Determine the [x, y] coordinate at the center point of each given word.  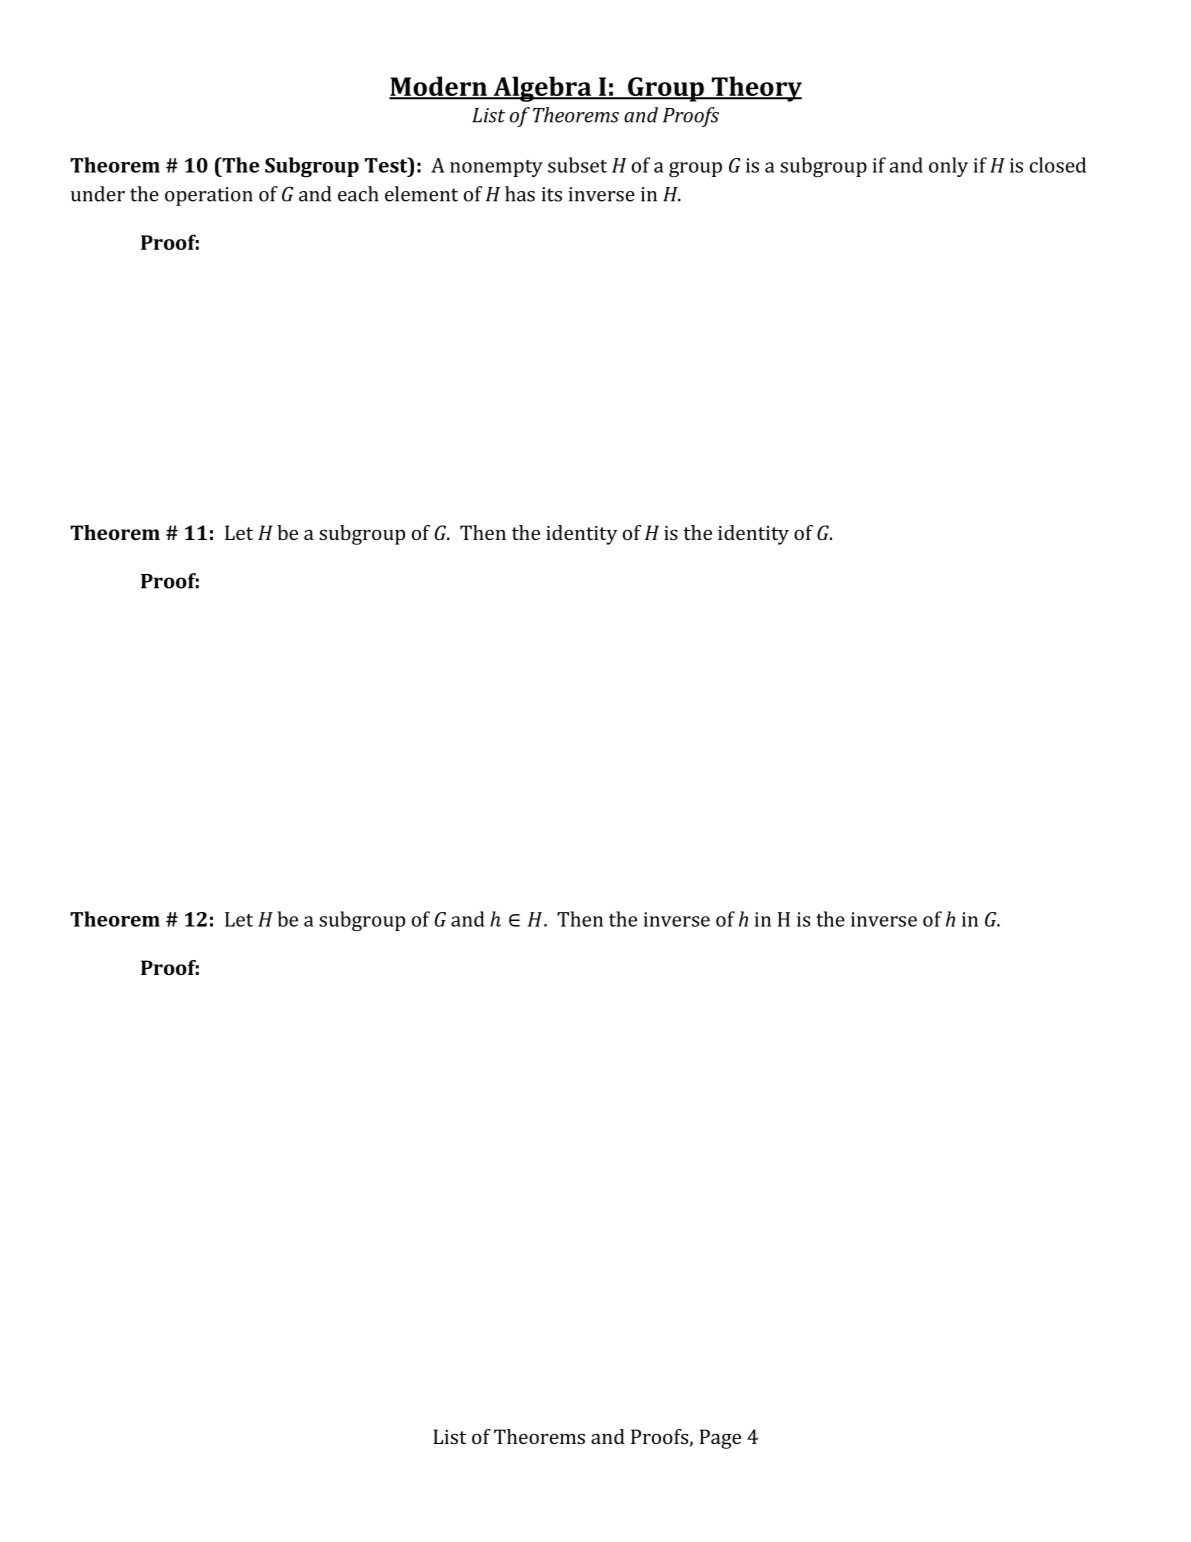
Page [720, 1439]
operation [209, 196]
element [421, 194]
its [551, 194]
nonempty [496, 168]
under [98, 194]
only [948, 167]
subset [577, 165]
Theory [756, 89]
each [358, 194]
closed [1058, 165]
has [520, 194]
